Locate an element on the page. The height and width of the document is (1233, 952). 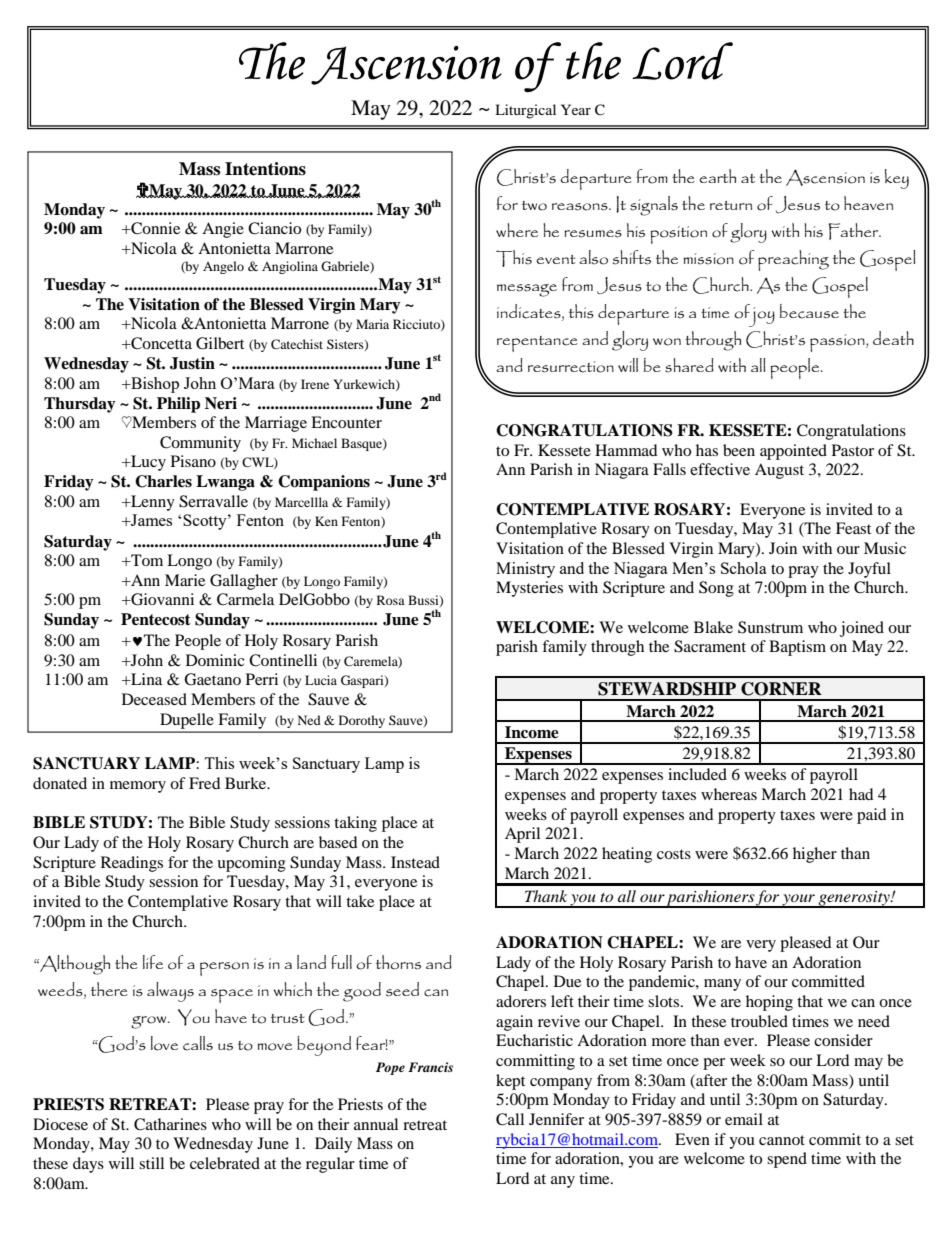
Intentions is located at coordinates (265, 169).
